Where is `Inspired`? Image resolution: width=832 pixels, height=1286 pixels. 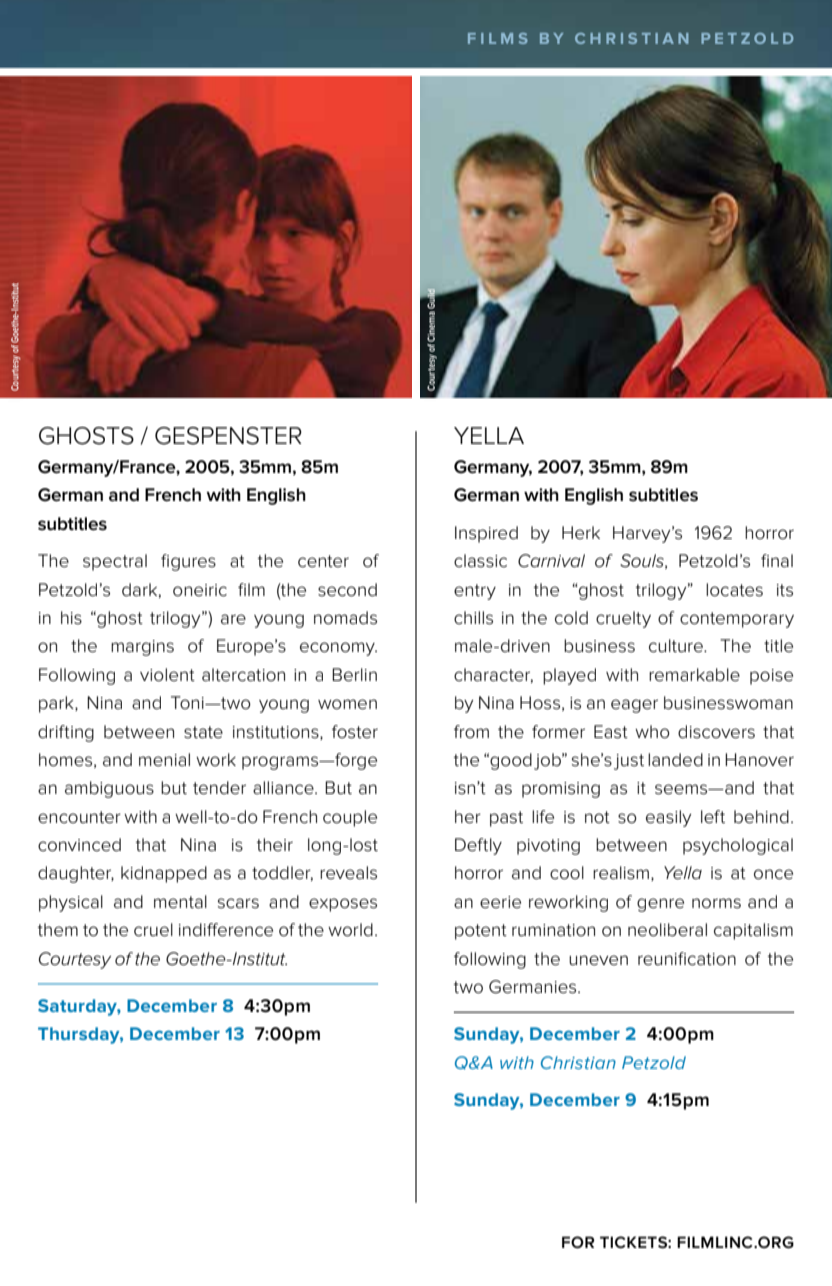
Inspired is located at coordinates (486, 534).
